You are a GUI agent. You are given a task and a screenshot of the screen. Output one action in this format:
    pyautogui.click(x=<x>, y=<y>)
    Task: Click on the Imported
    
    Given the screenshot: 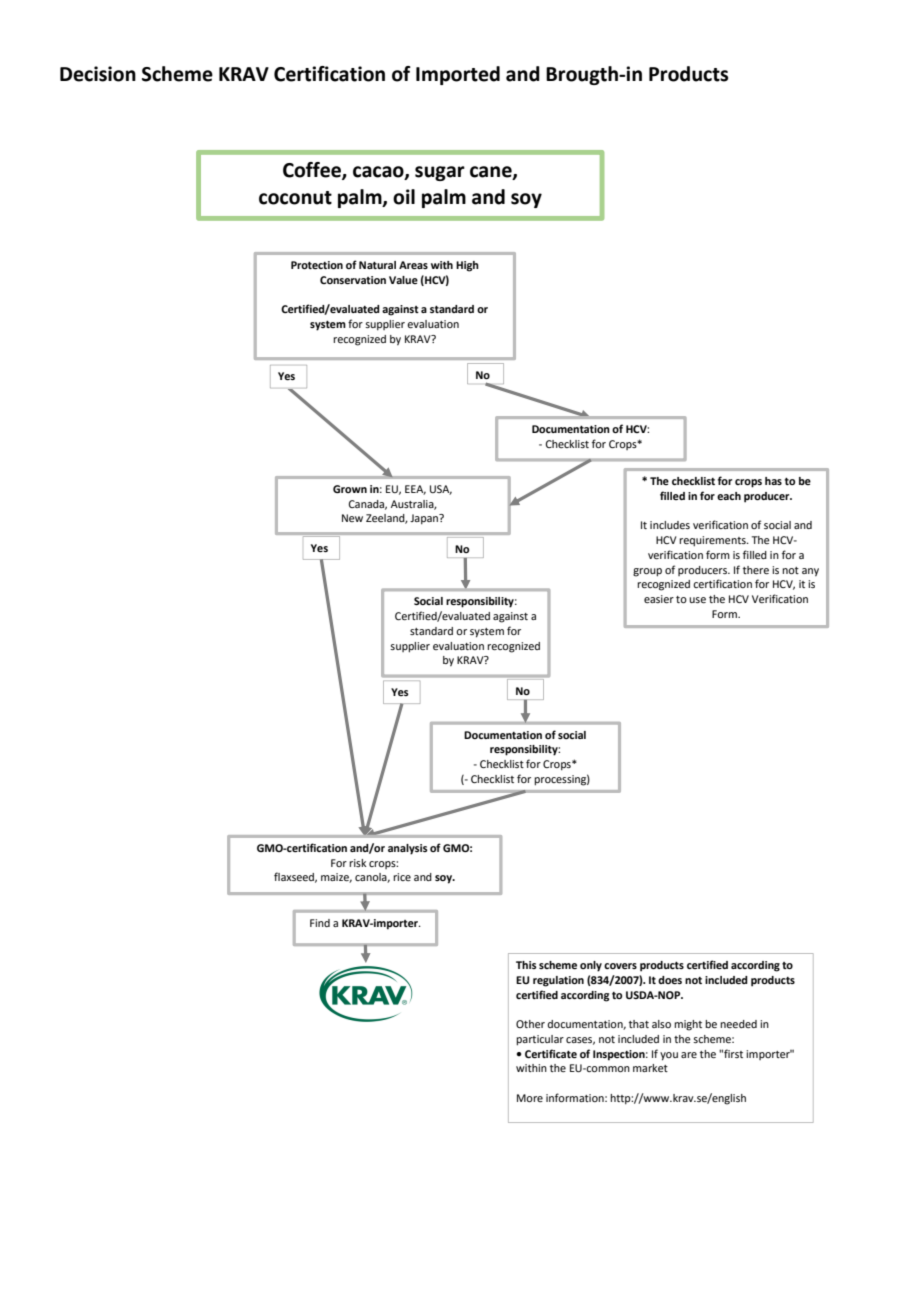 What is the action you would take?
    pyautogui.click(x=458, y=75)
